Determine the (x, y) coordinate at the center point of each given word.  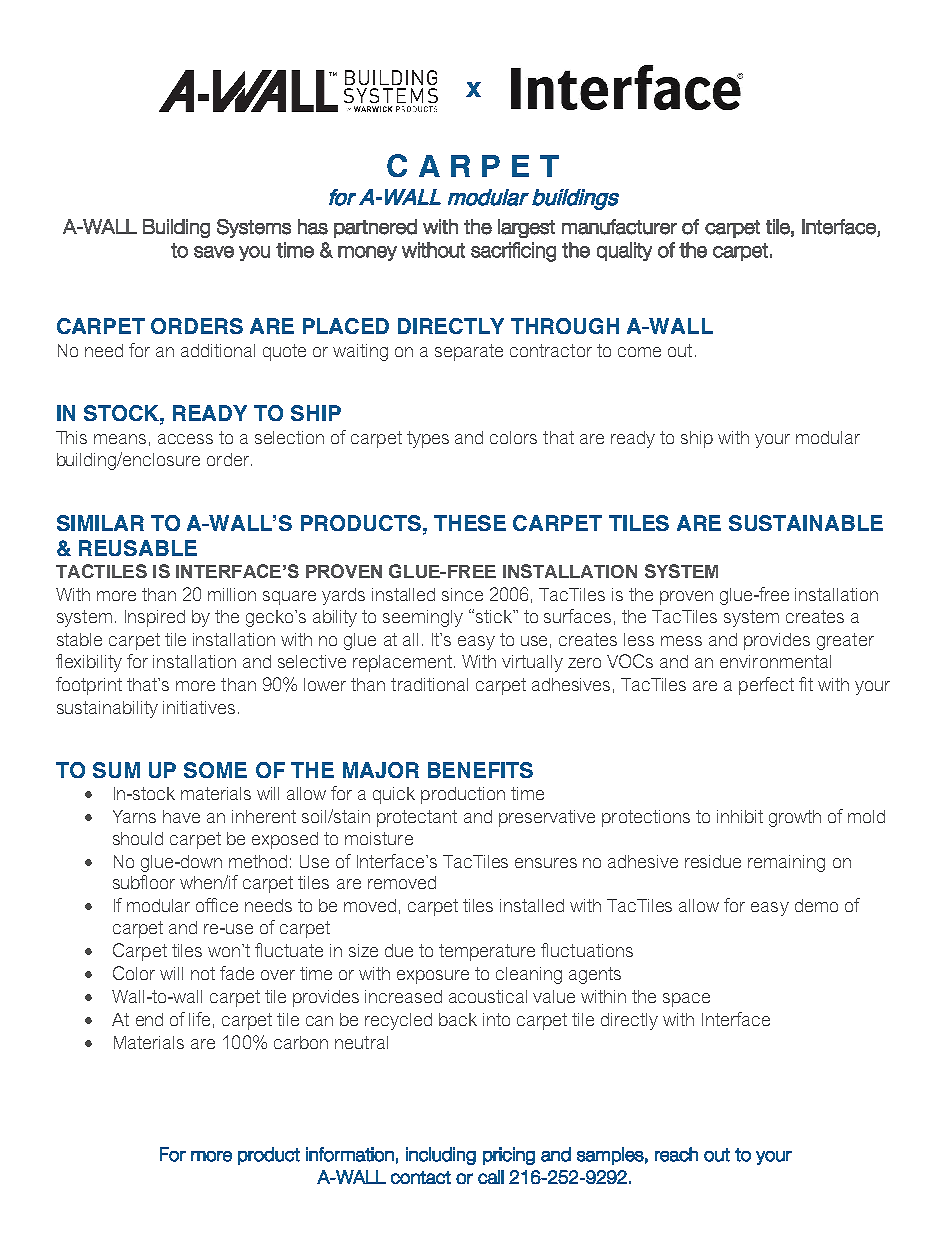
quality (624, 251)
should (138, 838)
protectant (417, 818)
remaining (786, 863)
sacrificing (513, 252)
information (350, 1154)
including (441, 1156)
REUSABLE (138, 548)
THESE (470, 523)
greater (845, 641)
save (214, 252)
